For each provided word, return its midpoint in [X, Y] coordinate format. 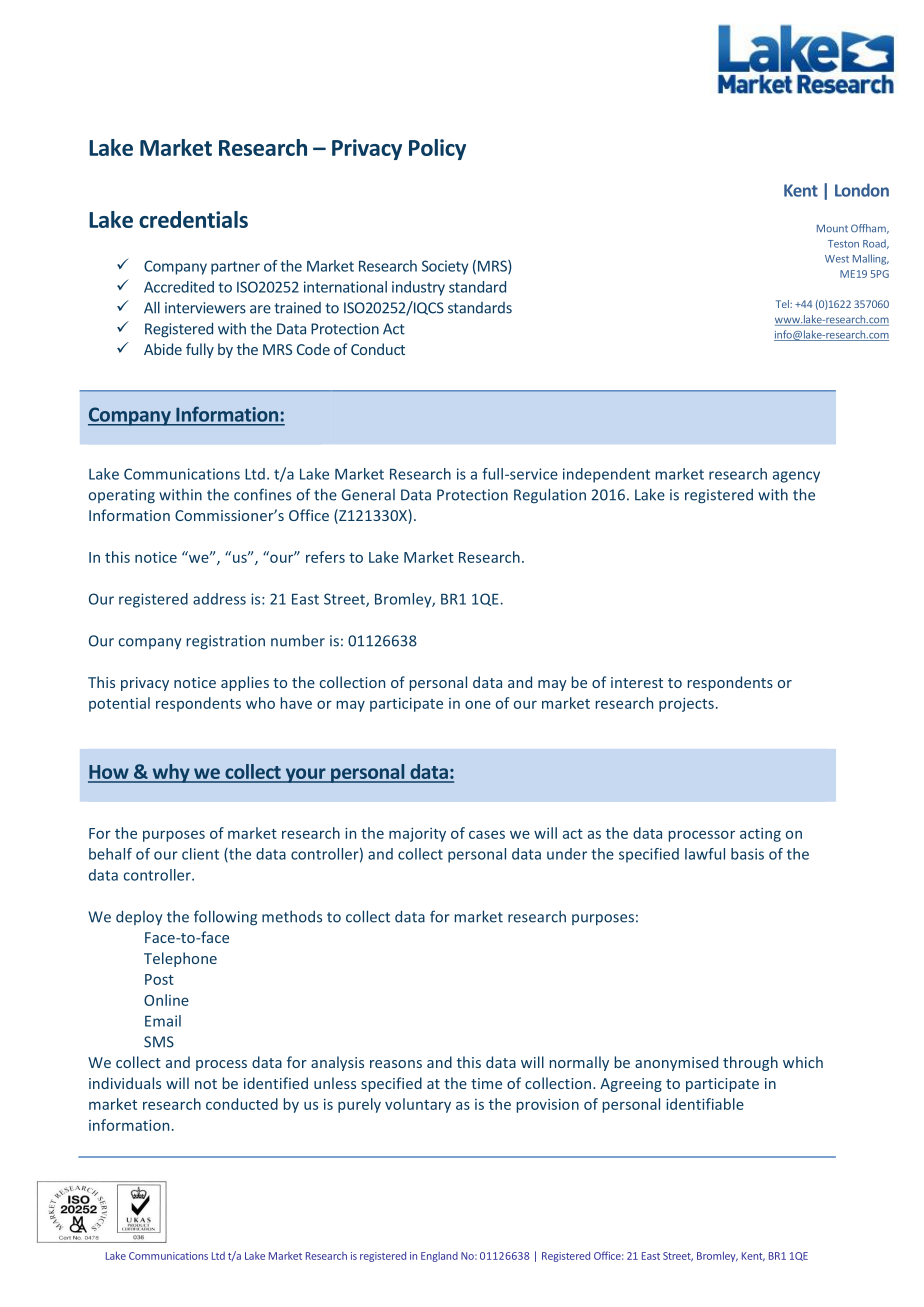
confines [262, 494]
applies [245, 683]
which [803, 1062]
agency [796, 477]
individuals [125, 1083]
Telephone [180, 959]
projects [686, 705]
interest [637, 682]
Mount [832, 228]
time [486, 1083]
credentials [193, 219]
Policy [437, 149]
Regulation [550, 496]
